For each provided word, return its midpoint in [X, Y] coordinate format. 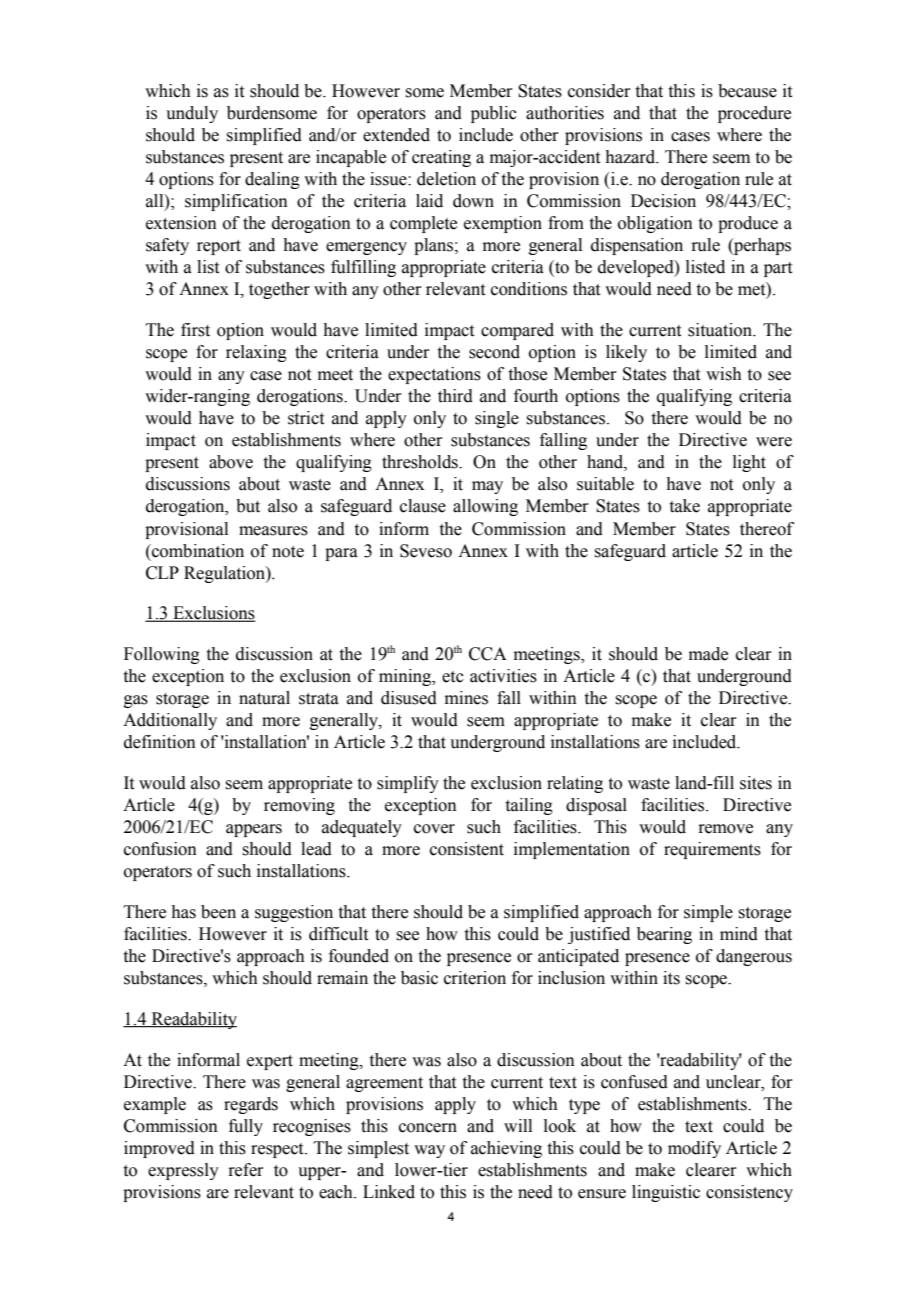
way [429, 1151]
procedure [754, 114]
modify [694, 1149]
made [708, 654]
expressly [183, 1171]
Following [162, 655]
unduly [192, 114]
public [494, 114]
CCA [488, 654]
